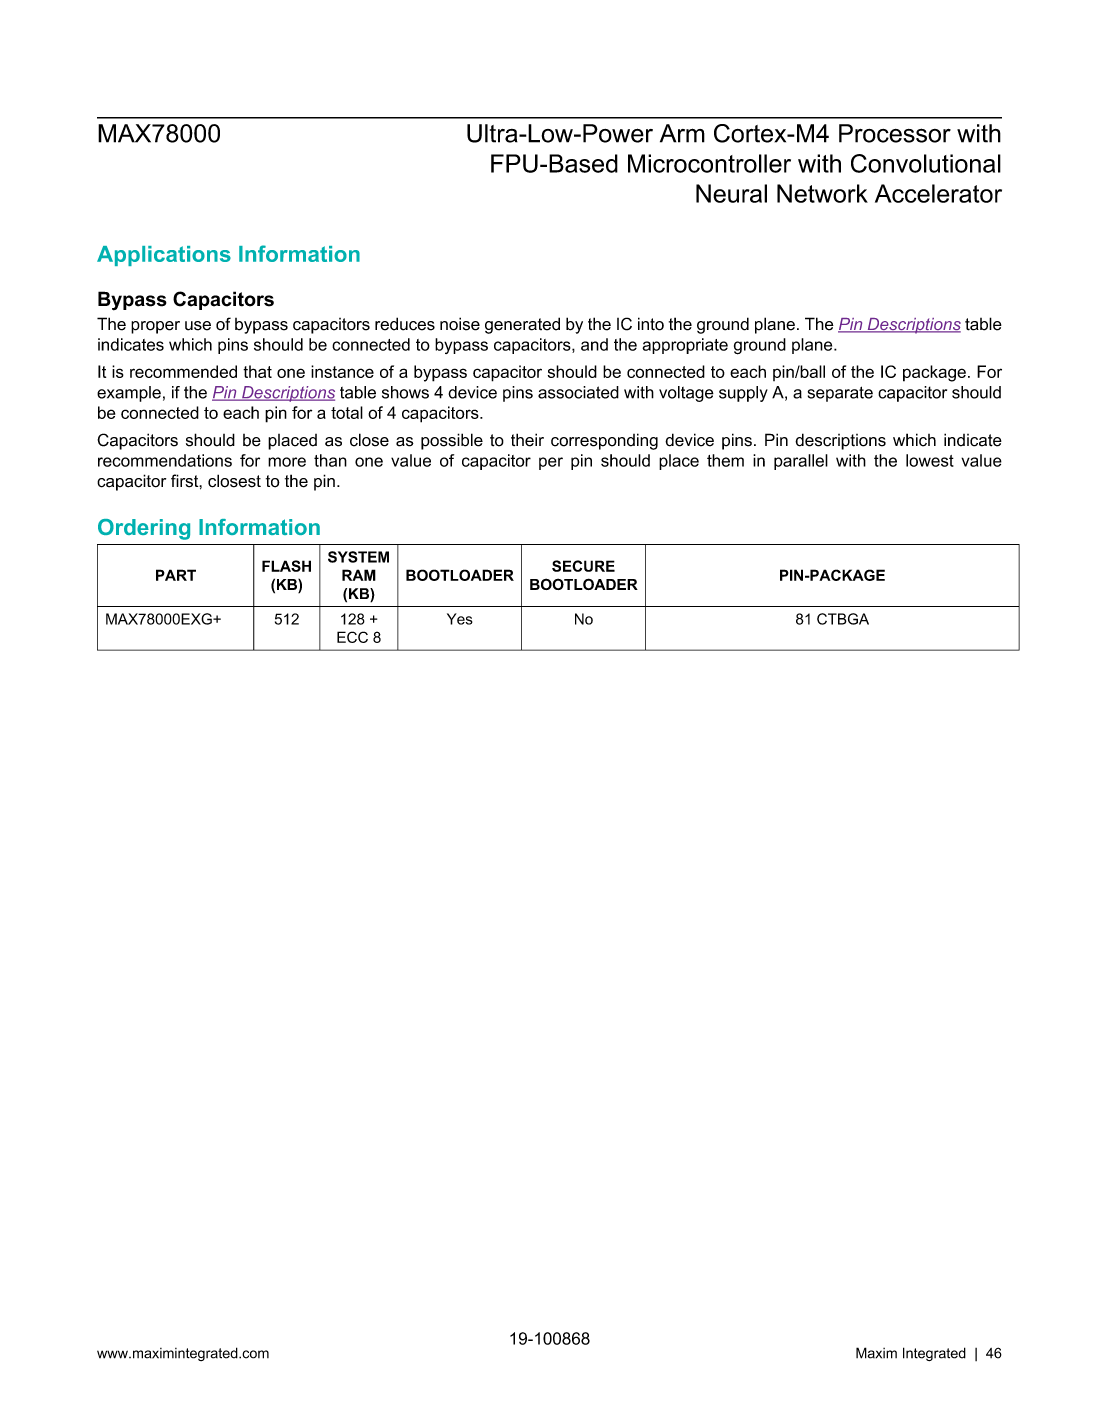 Image resolution: width=1099 pixels, height=1422 pixels. Describe the element at coordinates (651, 324) in the image. I see `into` at that location.
